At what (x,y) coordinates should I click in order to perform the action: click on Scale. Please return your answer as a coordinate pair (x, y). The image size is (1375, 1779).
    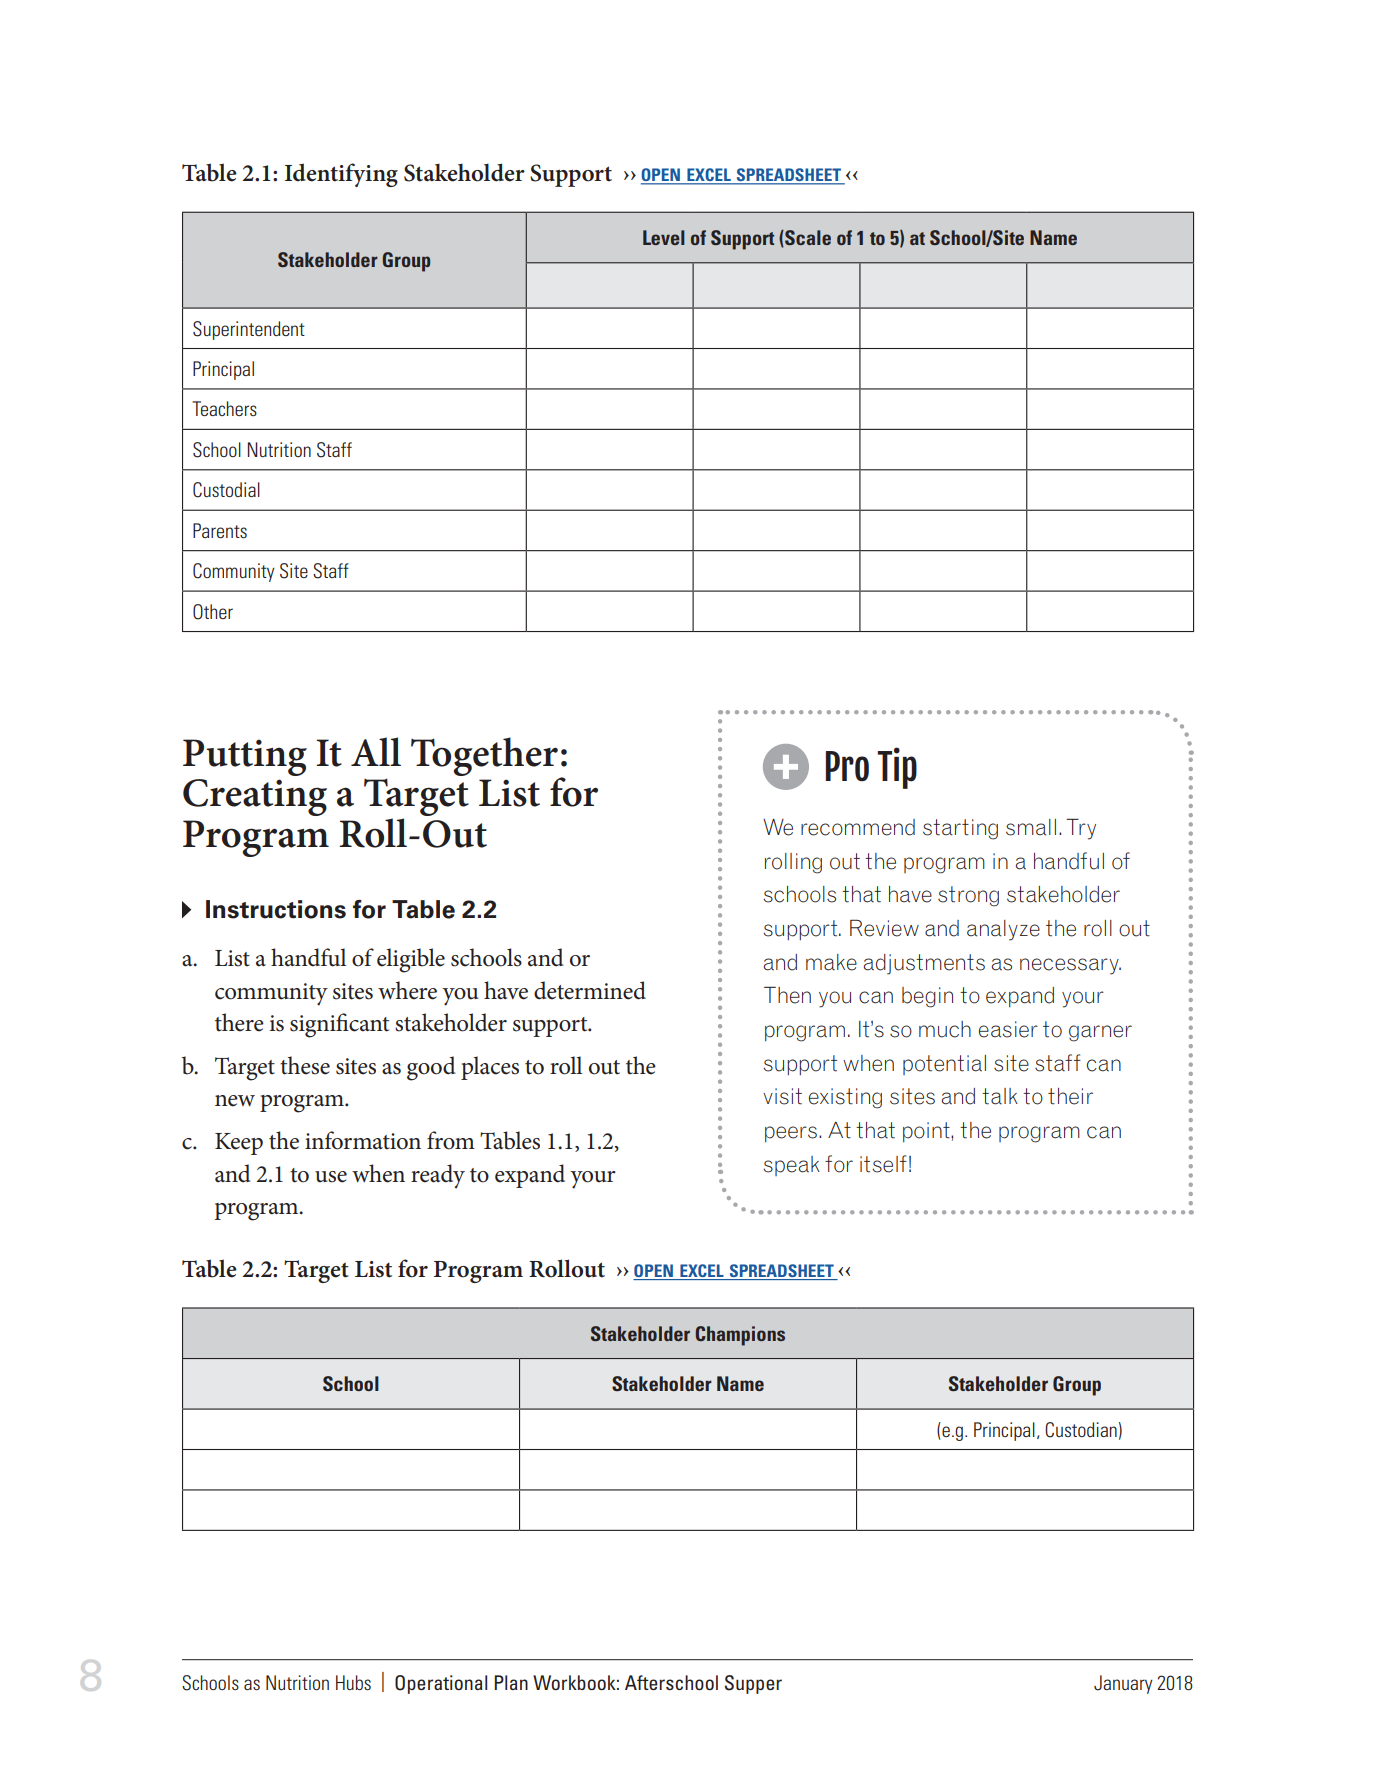
    Looking at the image, I should click on (807, 238).
